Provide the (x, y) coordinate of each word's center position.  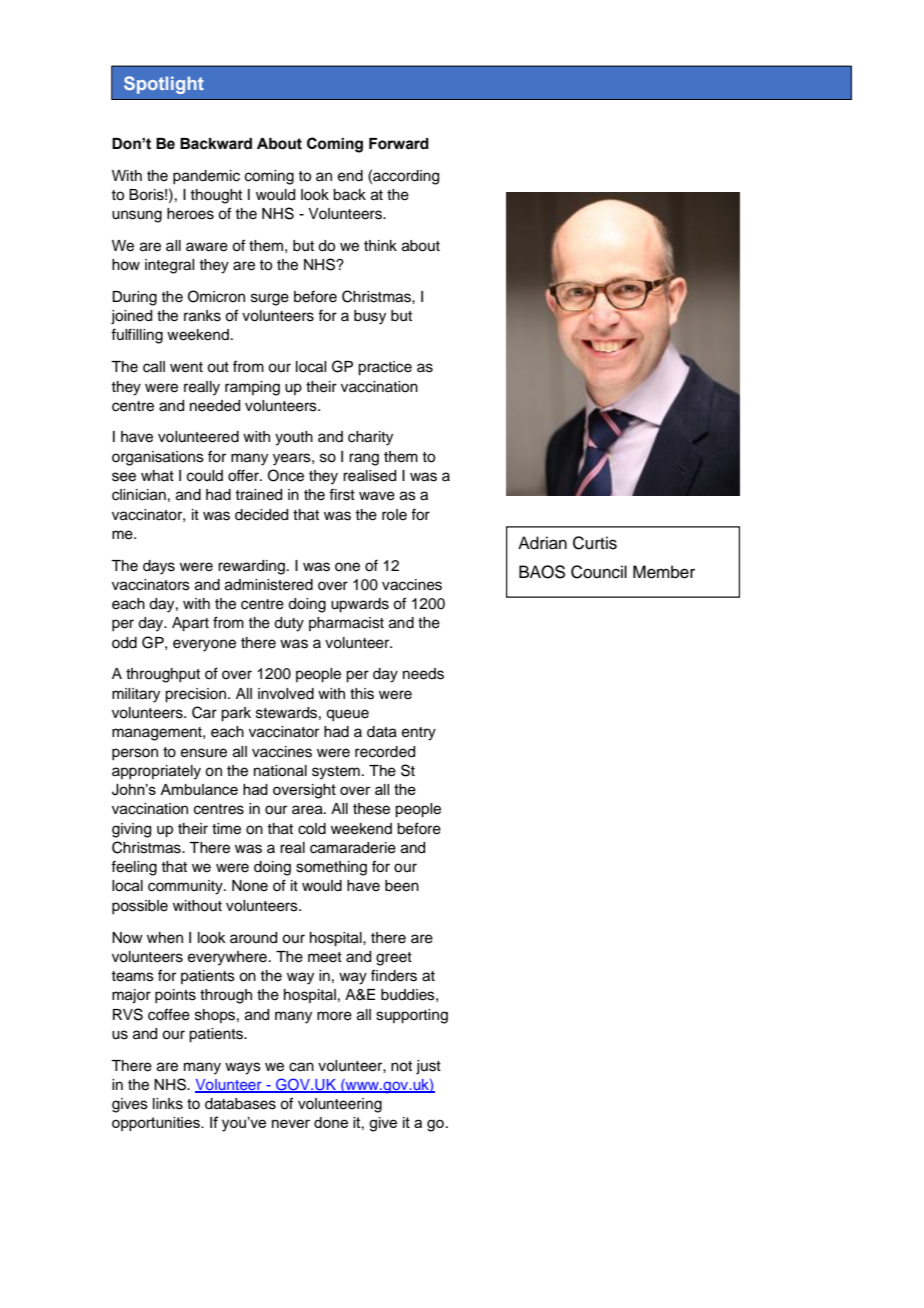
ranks (202, 316)
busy (370, 317)
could (205, 476)
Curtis (595, 543)
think (380, 245)
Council (599, 572)
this (362, 694)
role (394, 515)
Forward (399, 144)
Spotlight (164, 85)
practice (385, 368)
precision (197, 695)
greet (394, 959)
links (168, 1104)
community (186, 887)
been (402, 886)
